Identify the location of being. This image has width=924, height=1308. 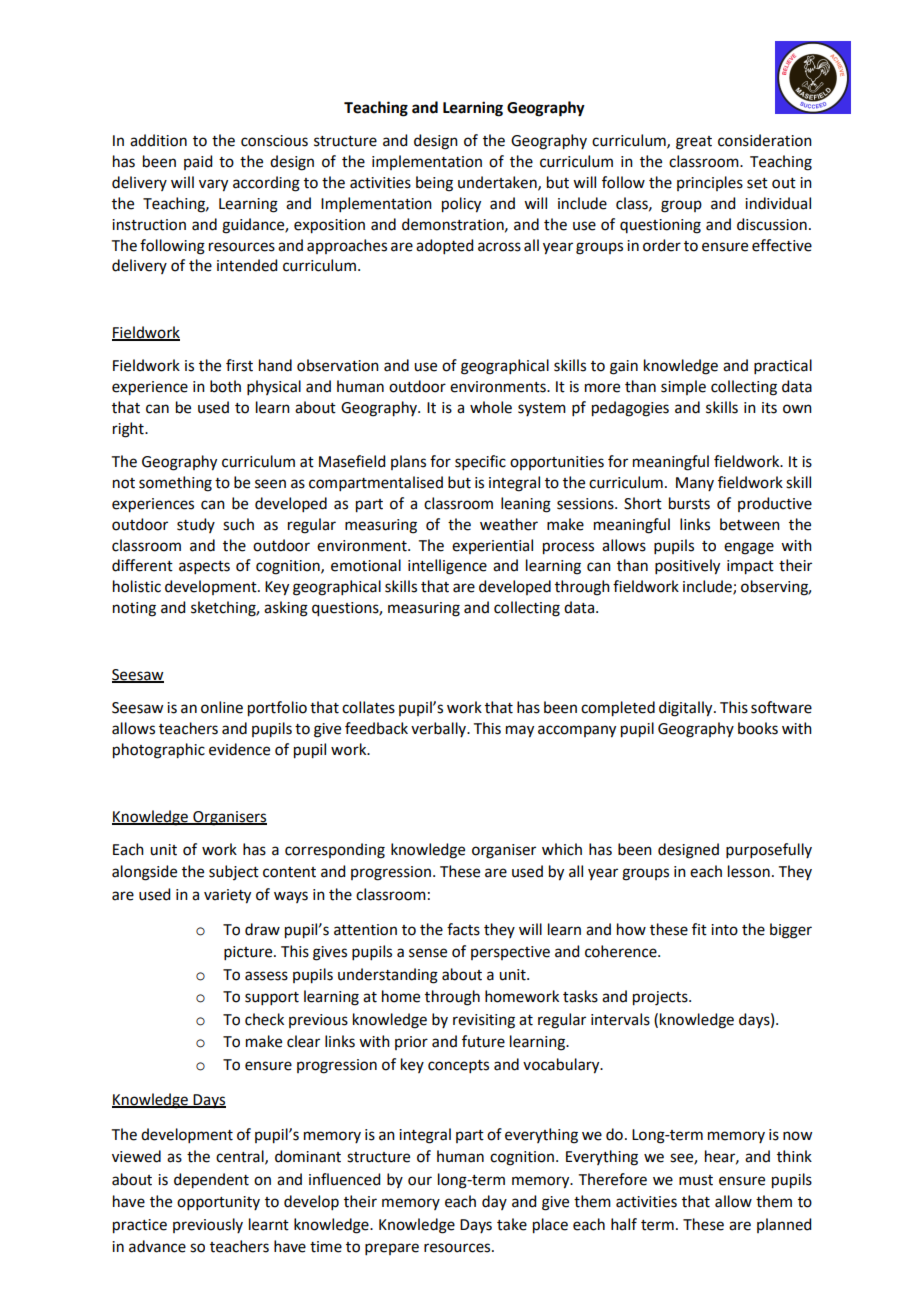
(434, 184).
